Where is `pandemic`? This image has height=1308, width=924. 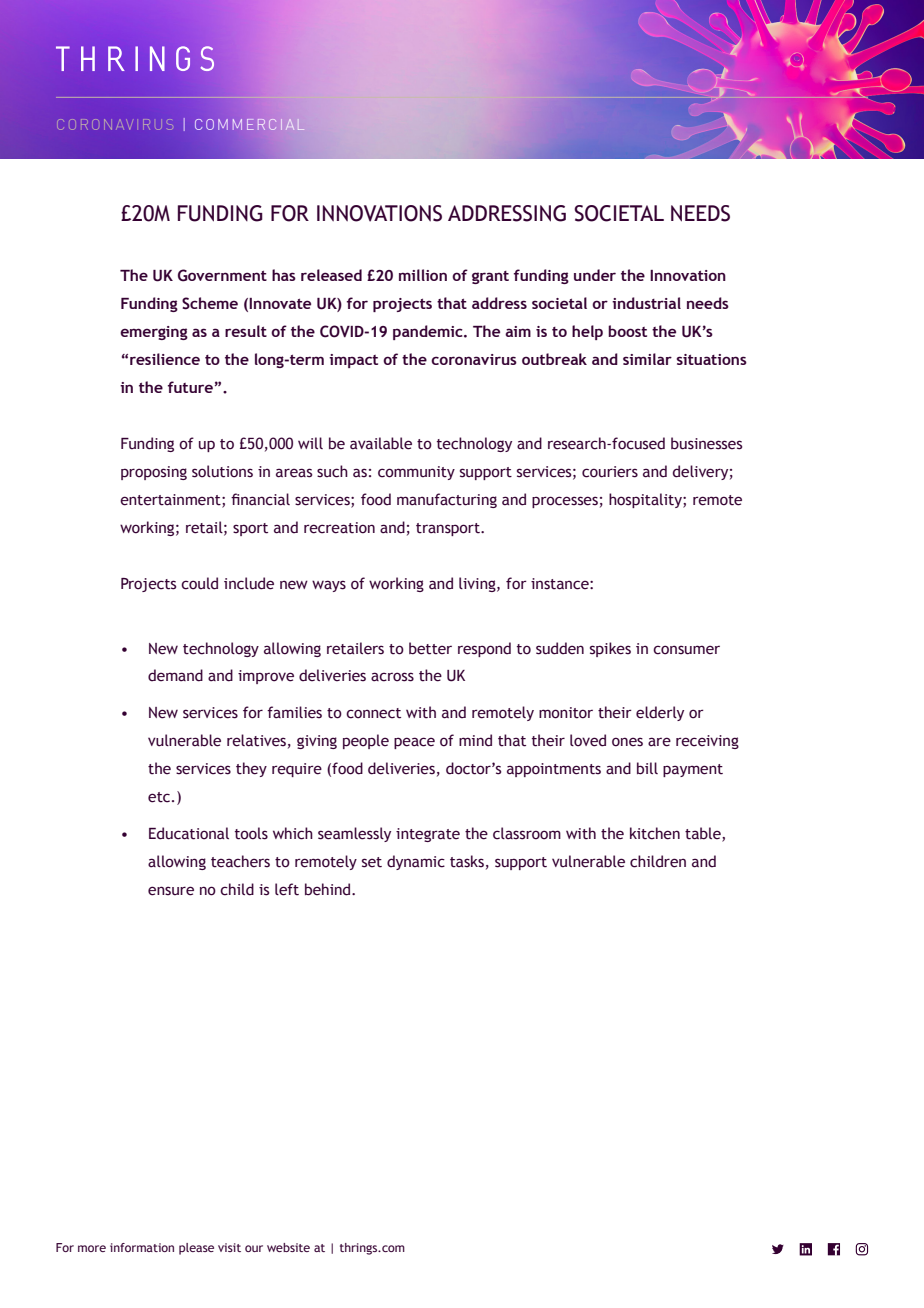 pandemic is located at coordinates (429, 332).
